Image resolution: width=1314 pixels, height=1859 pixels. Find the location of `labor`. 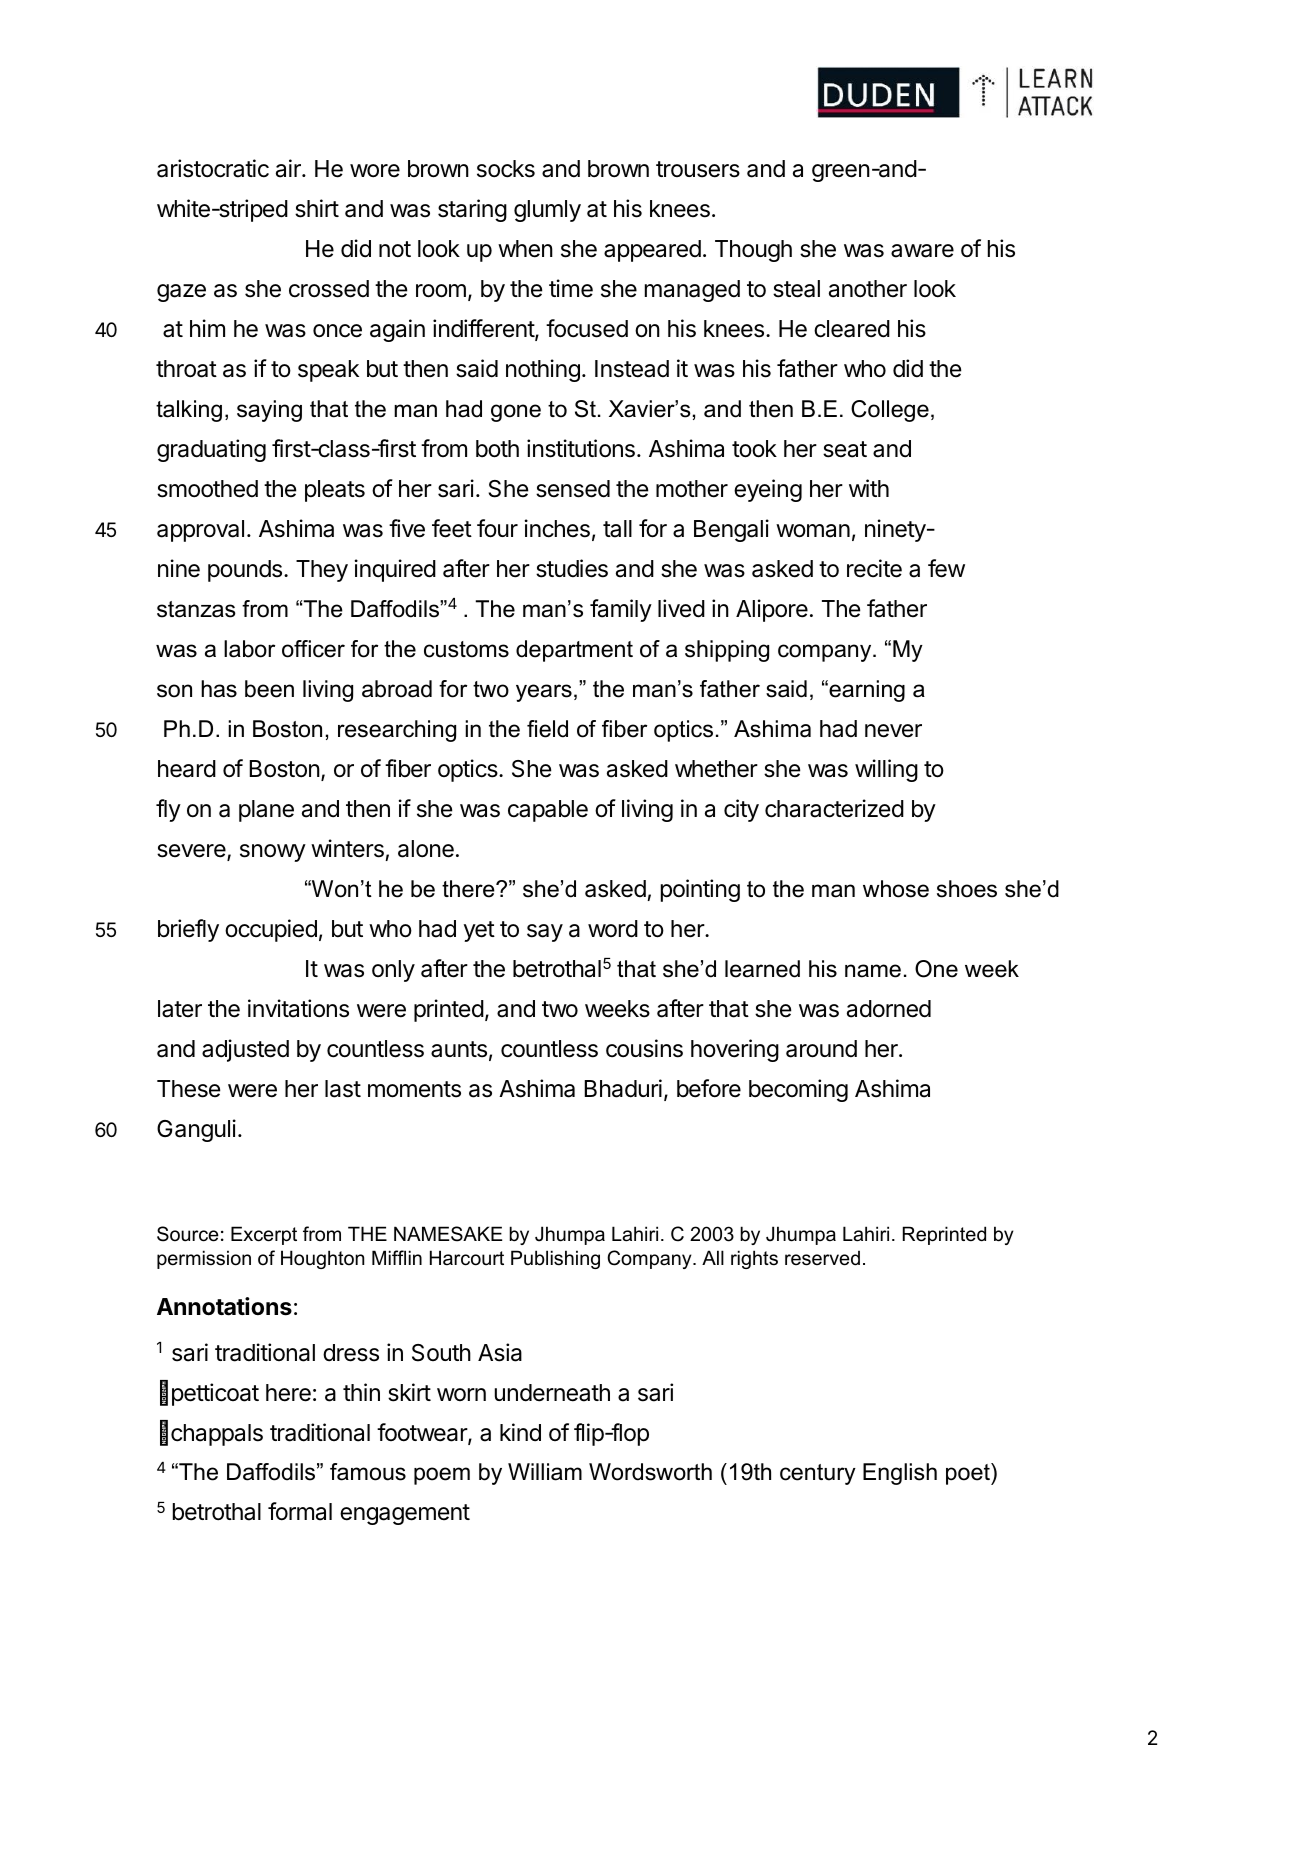

labor is located at coordinates (249, 649).
